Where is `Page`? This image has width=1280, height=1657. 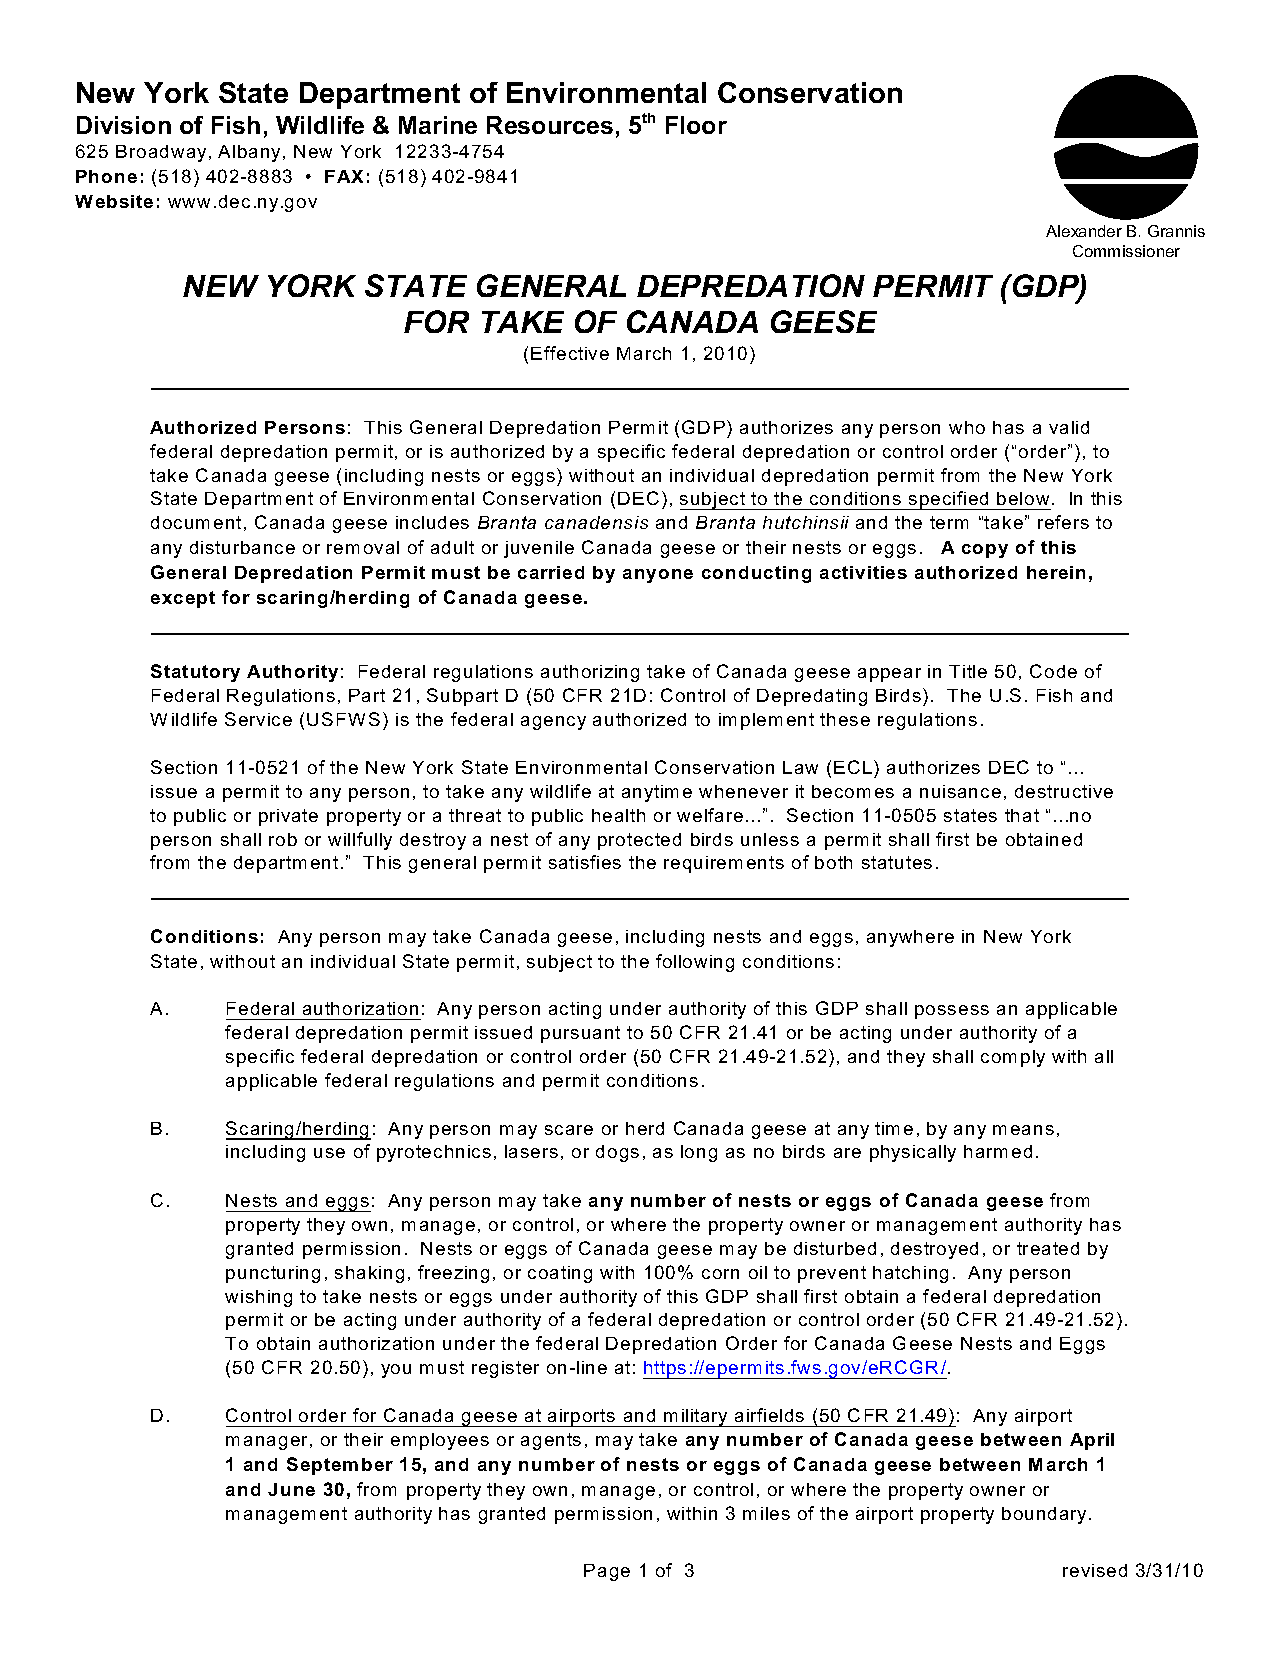
Page is located at coordinates (607, 1572).
